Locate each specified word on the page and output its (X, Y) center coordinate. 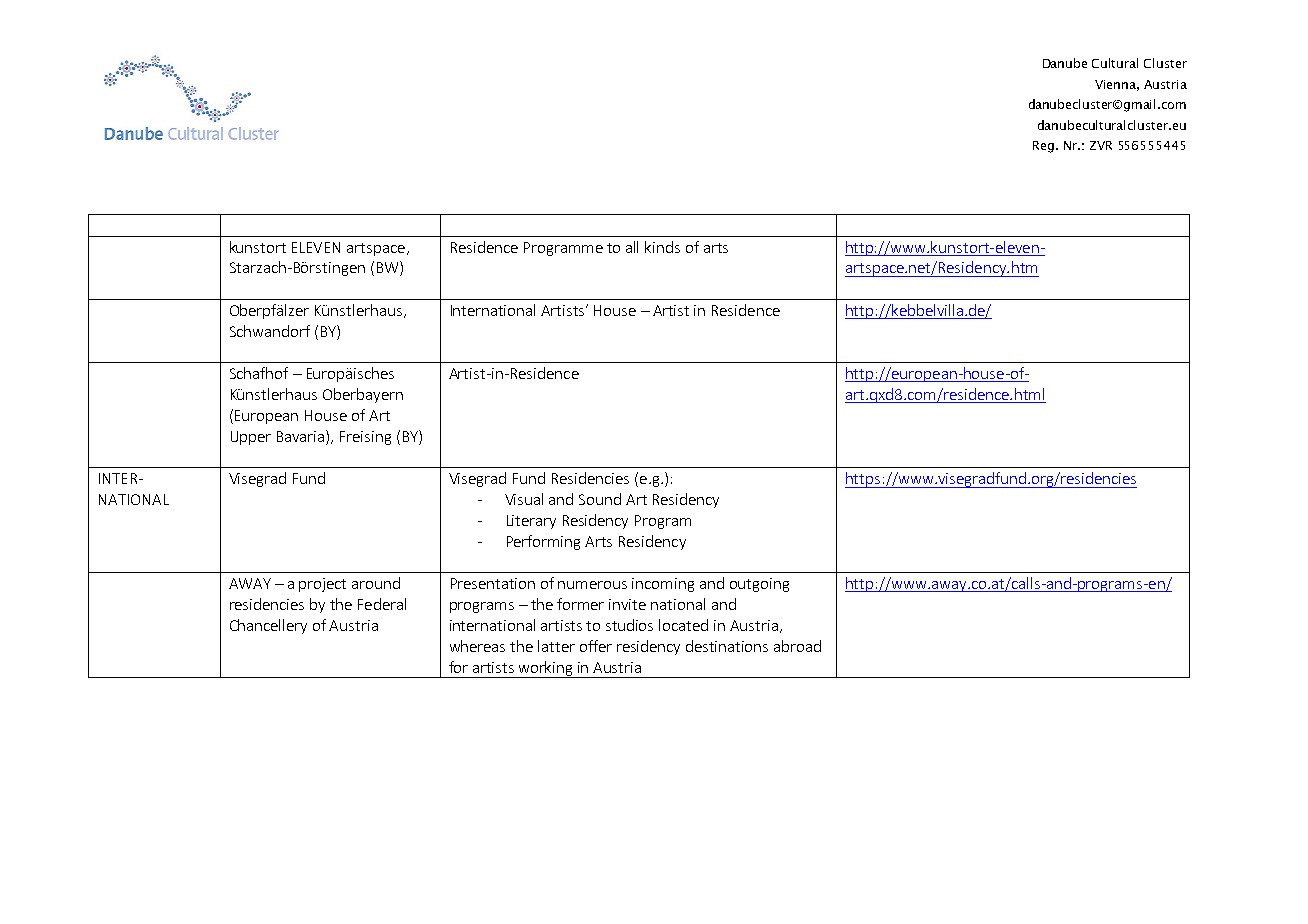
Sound (600, 499)
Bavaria (302, 436)
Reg (1043, 147)
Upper (251, 438)
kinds (662, 247)
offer (596, 646)
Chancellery (268, 626)
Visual (524, 499)
